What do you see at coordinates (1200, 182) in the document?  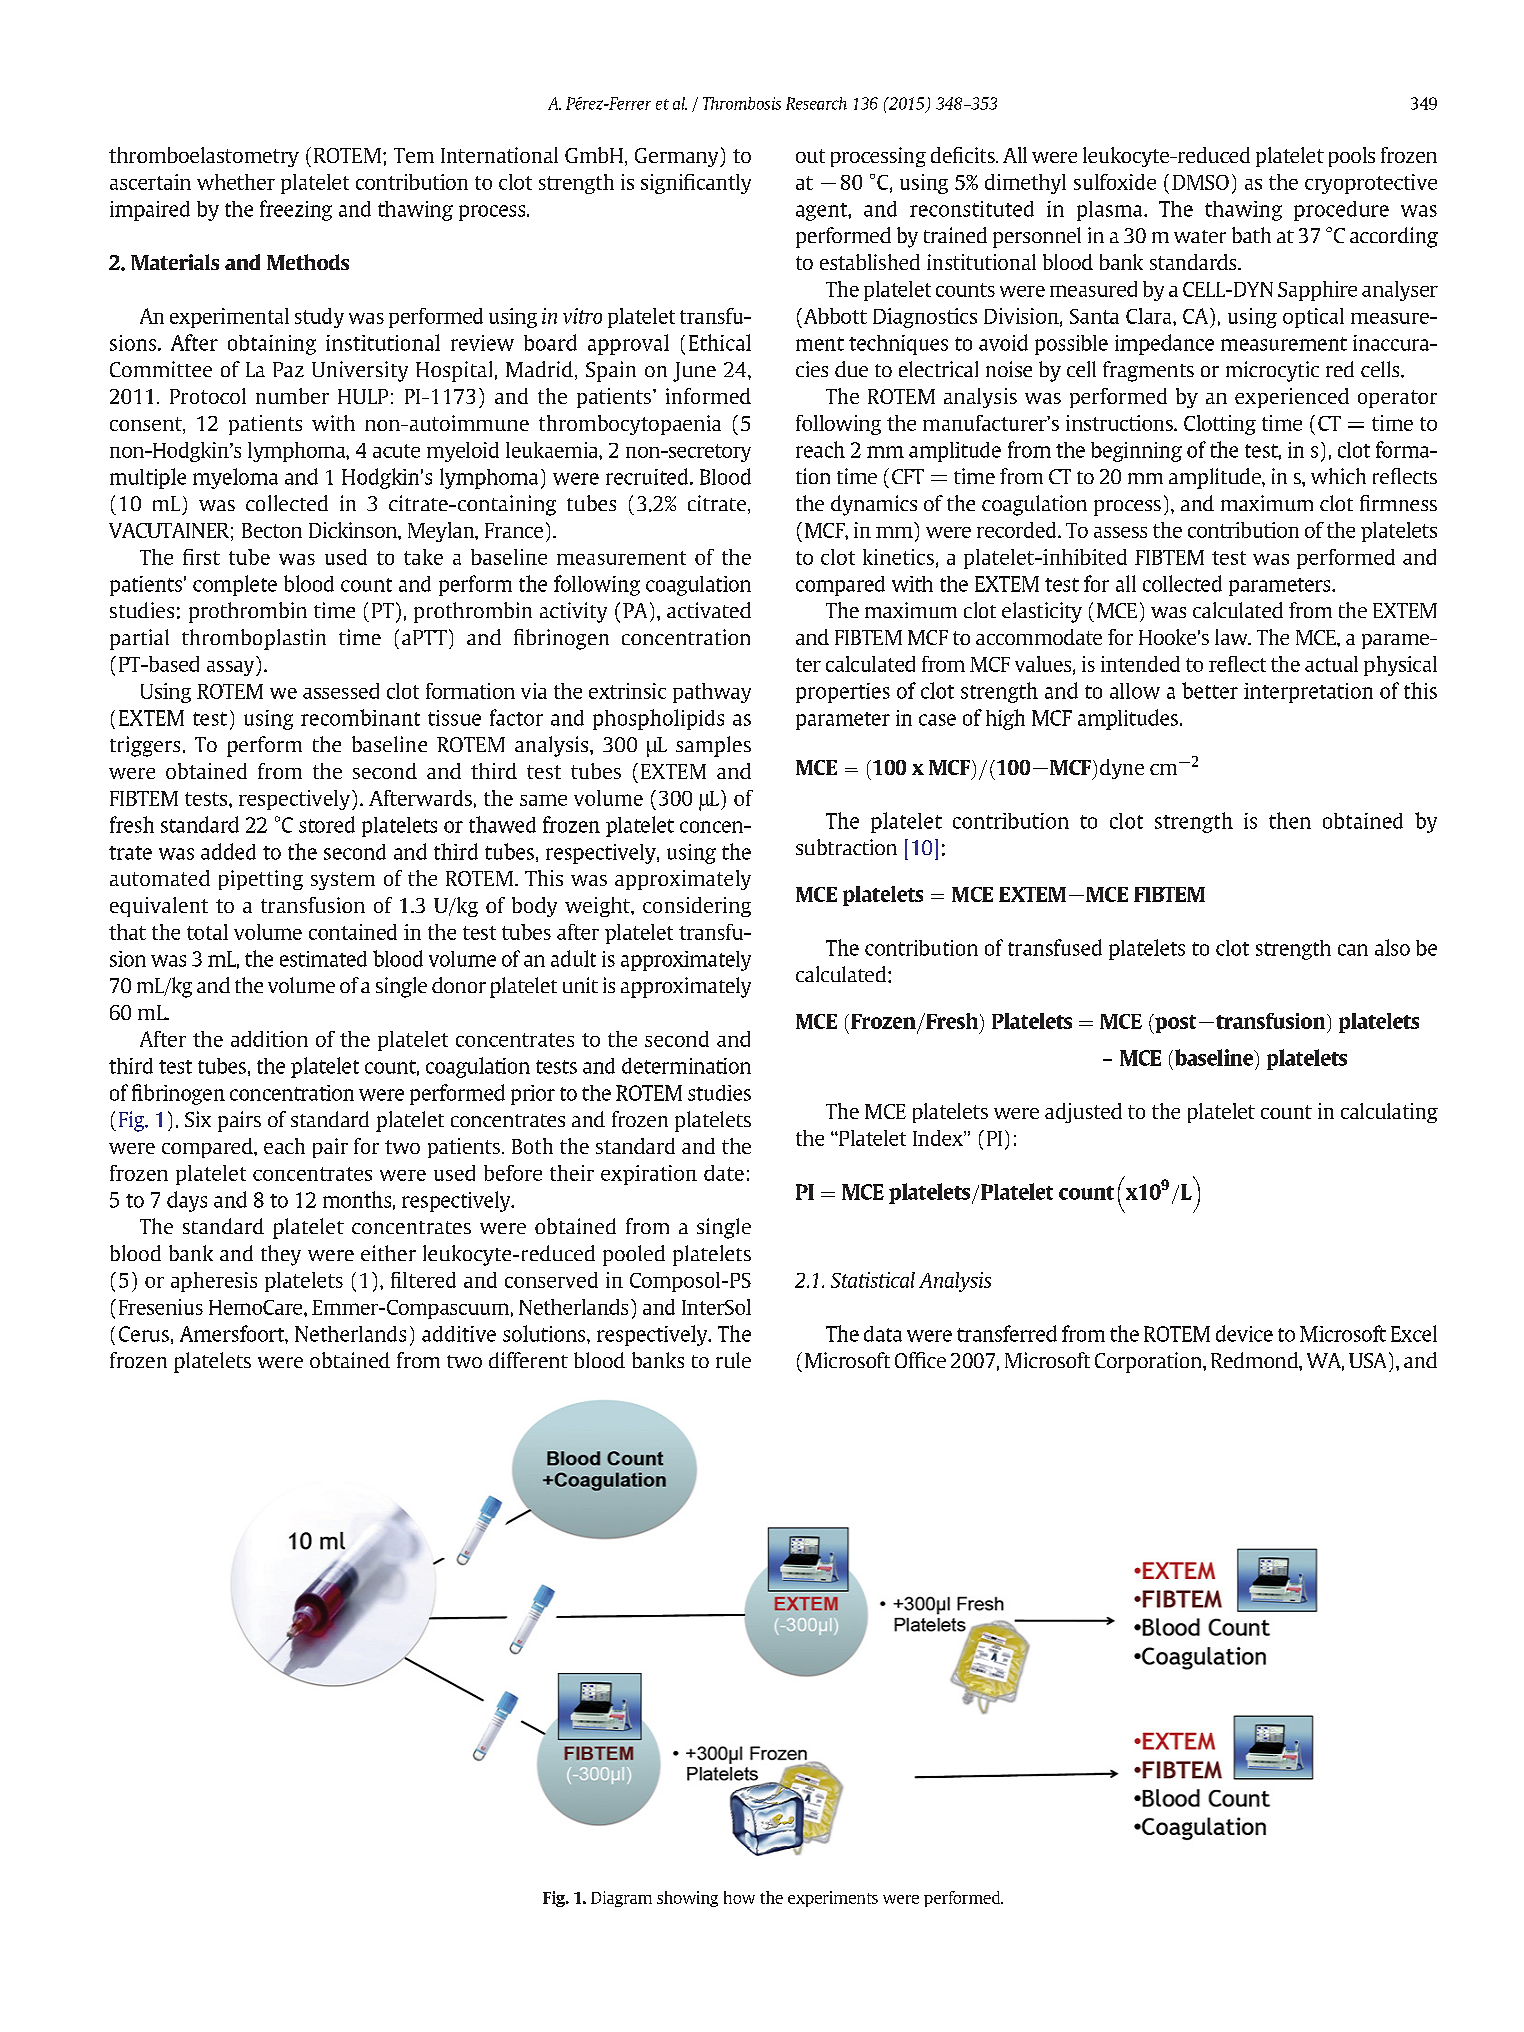 I see `DMSO` at bounding box center [1200, 182].
